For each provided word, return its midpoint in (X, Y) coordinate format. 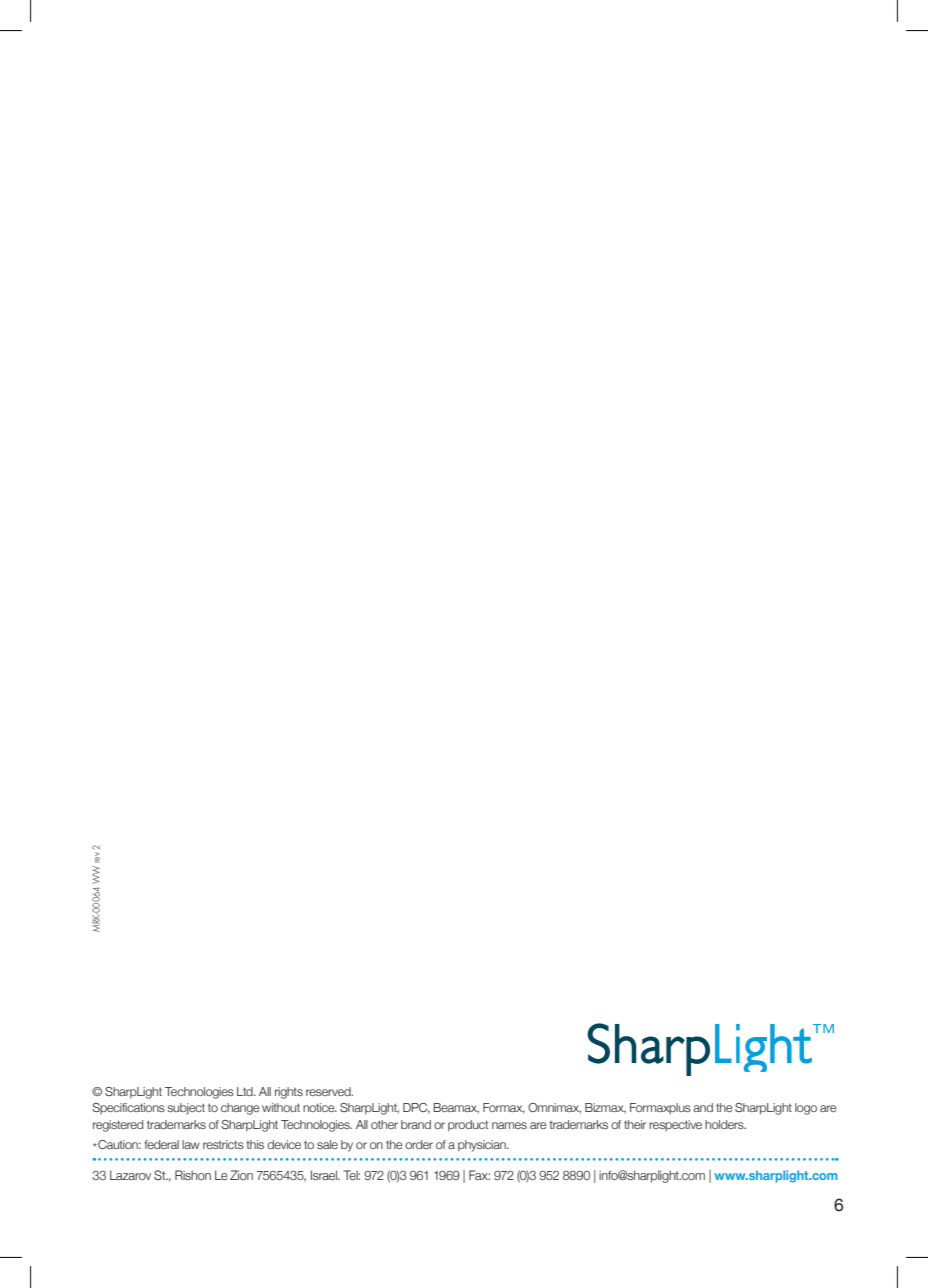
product (468, 1125)
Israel (325, 1175)
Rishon (193, 1175)
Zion (241, 1175)
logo (806, 1109)
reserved (329, 1091)
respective (675, 1125)
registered (118, 1126)
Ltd (246, 1091)
